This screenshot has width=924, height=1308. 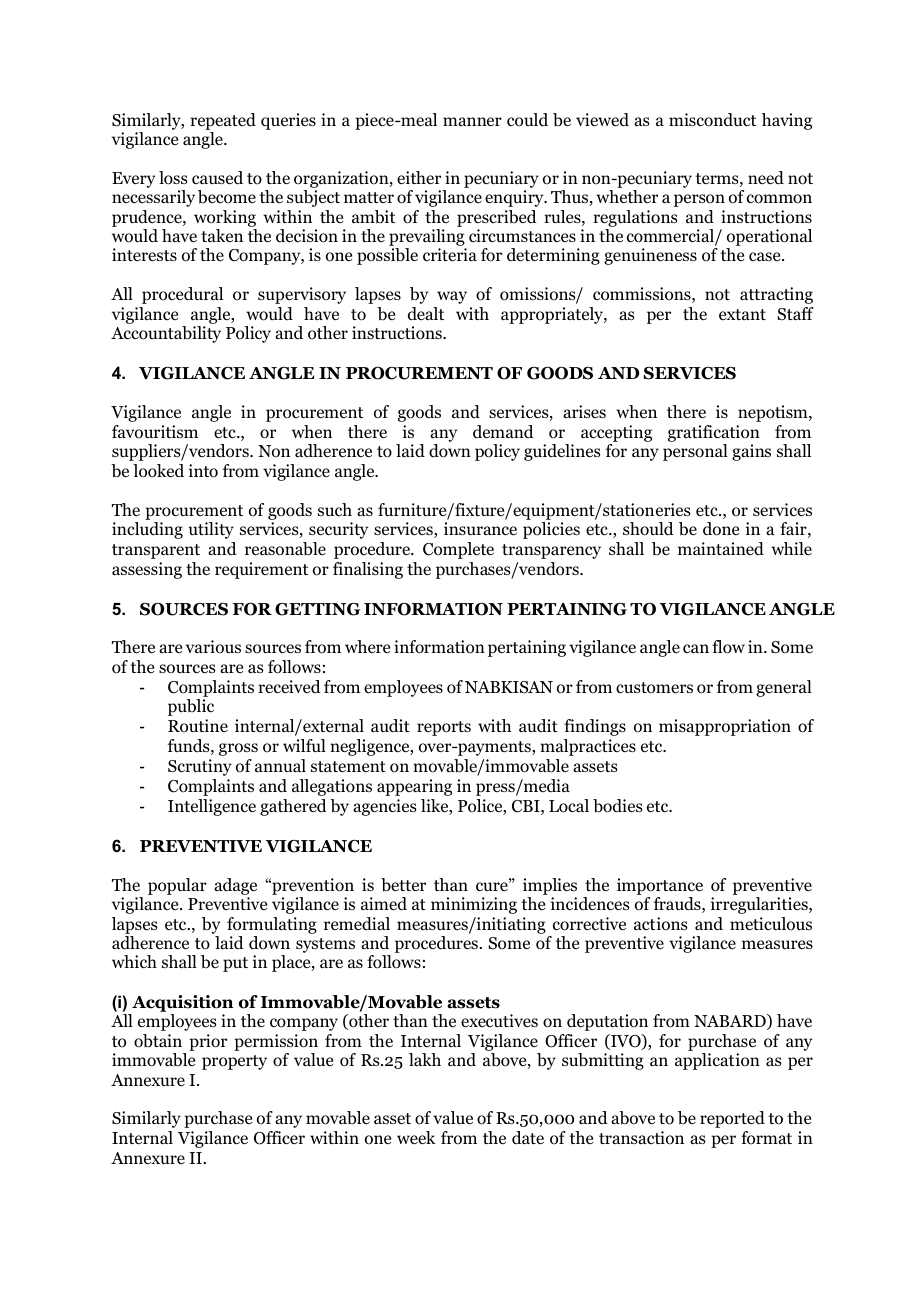 I want to click on where, so click(x=367, y=646).
